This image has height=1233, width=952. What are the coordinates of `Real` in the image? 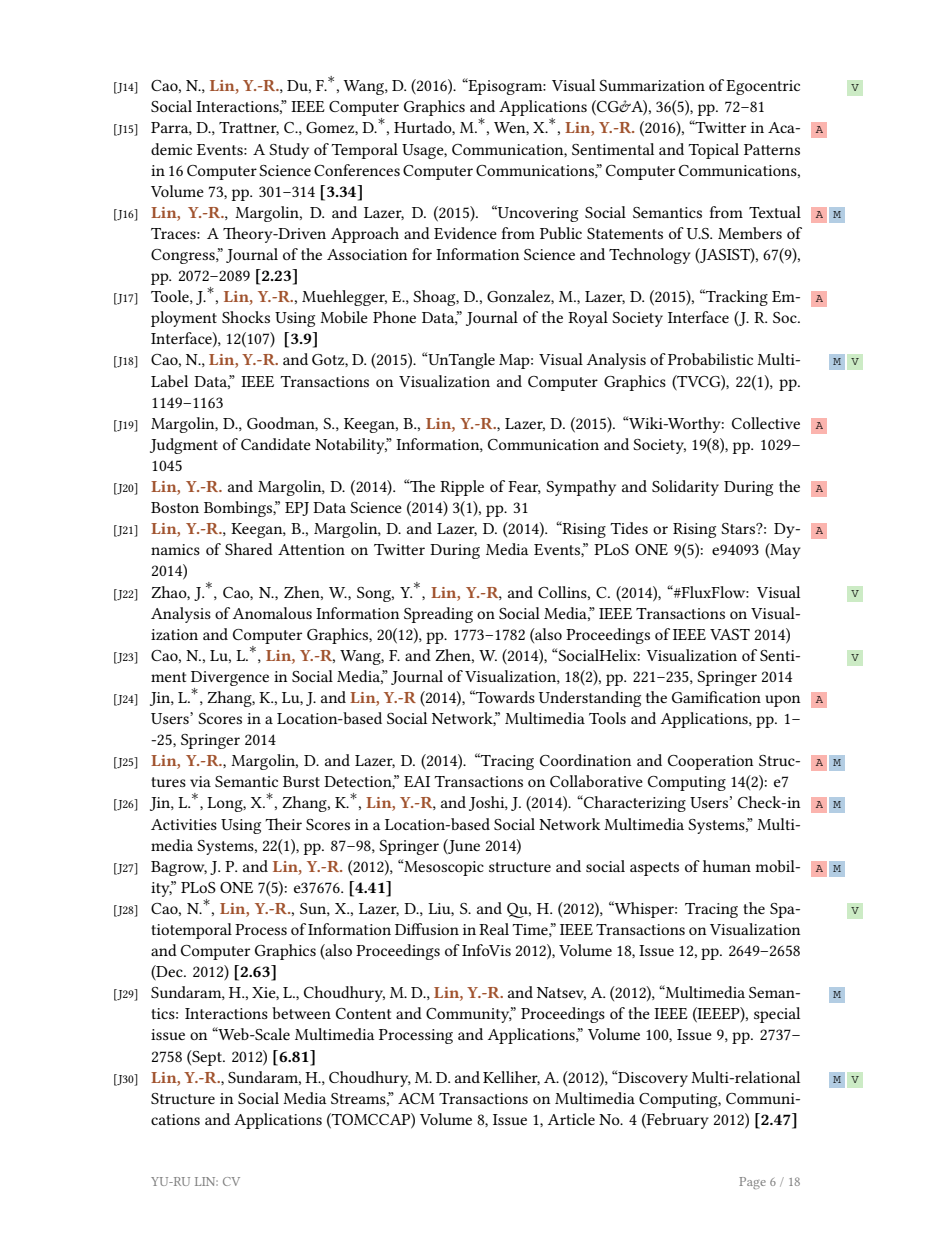 It's located at (494, 929).
